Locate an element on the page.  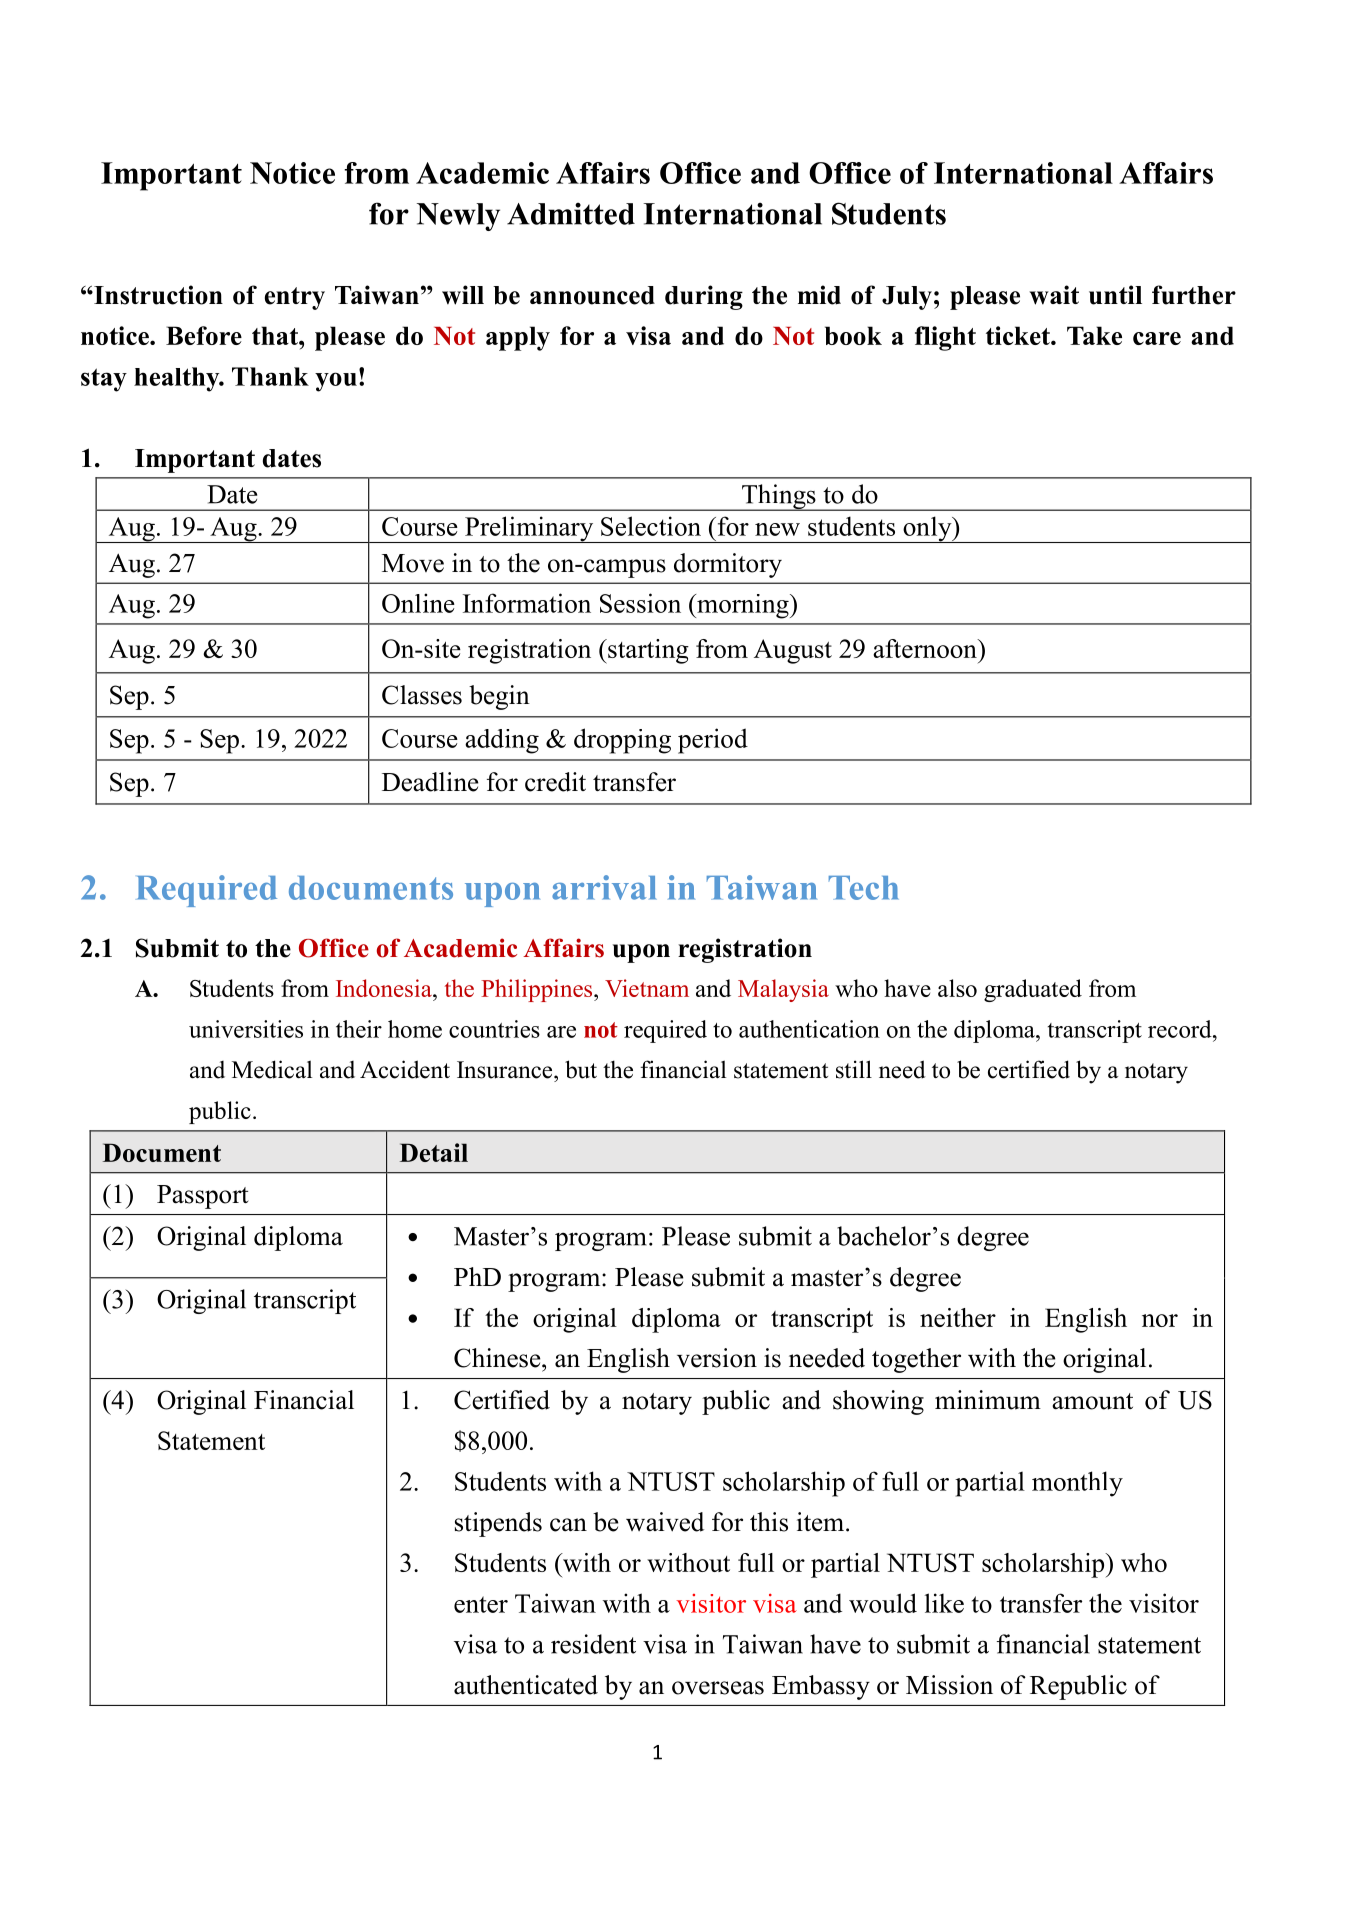
announced is located at coordinates (592, 295).
